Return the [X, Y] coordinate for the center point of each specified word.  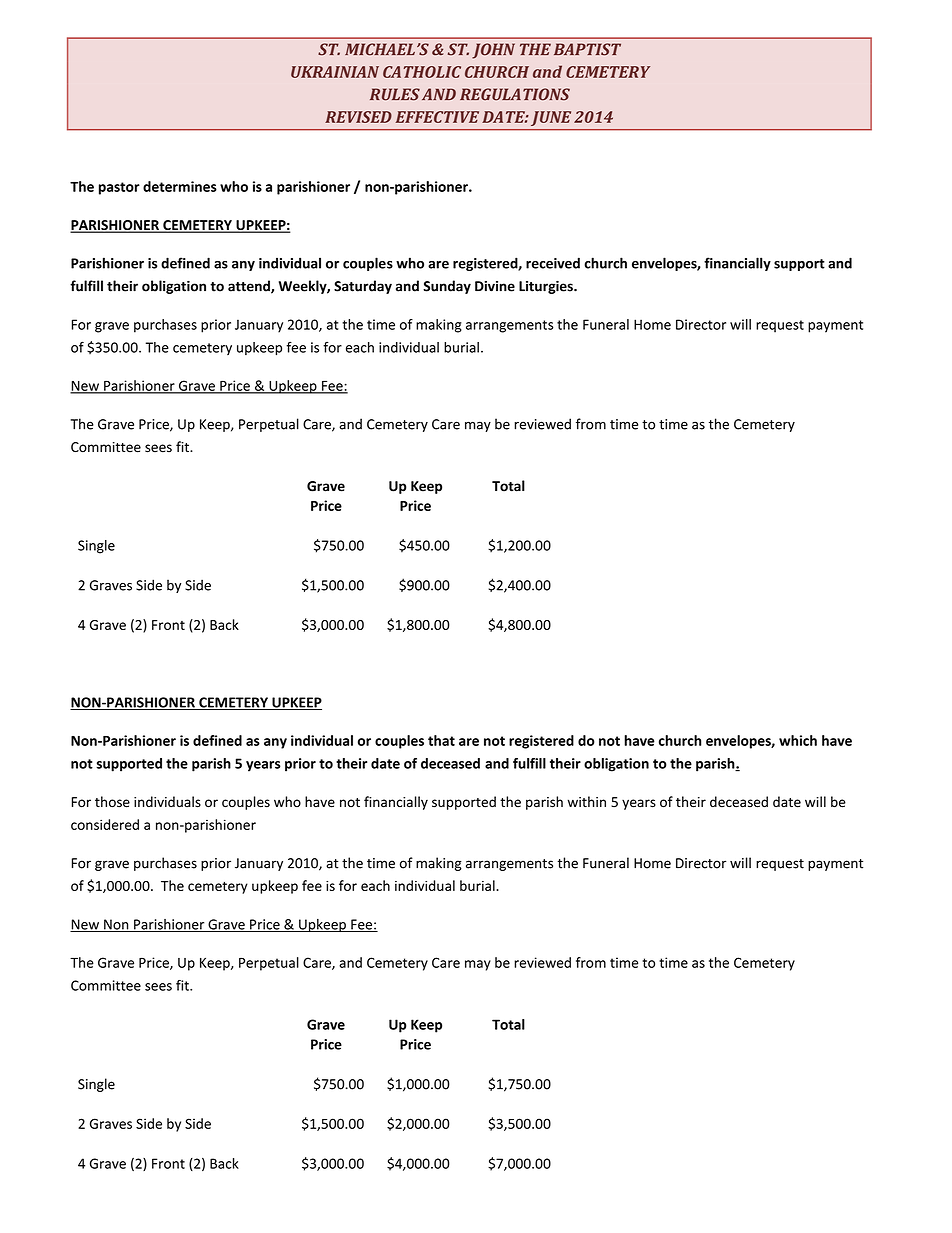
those [112, 802]
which [798, 740]
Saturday [363, 287]
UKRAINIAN [335, 72]
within [586, 801]
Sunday [447, 287]
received [553, 263]
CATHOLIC [422, 72]
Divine [495, 286]
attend [250, 287]
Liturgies [547, 287]
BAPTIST [587, 49]
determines [180, 186]
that [441, 740]
